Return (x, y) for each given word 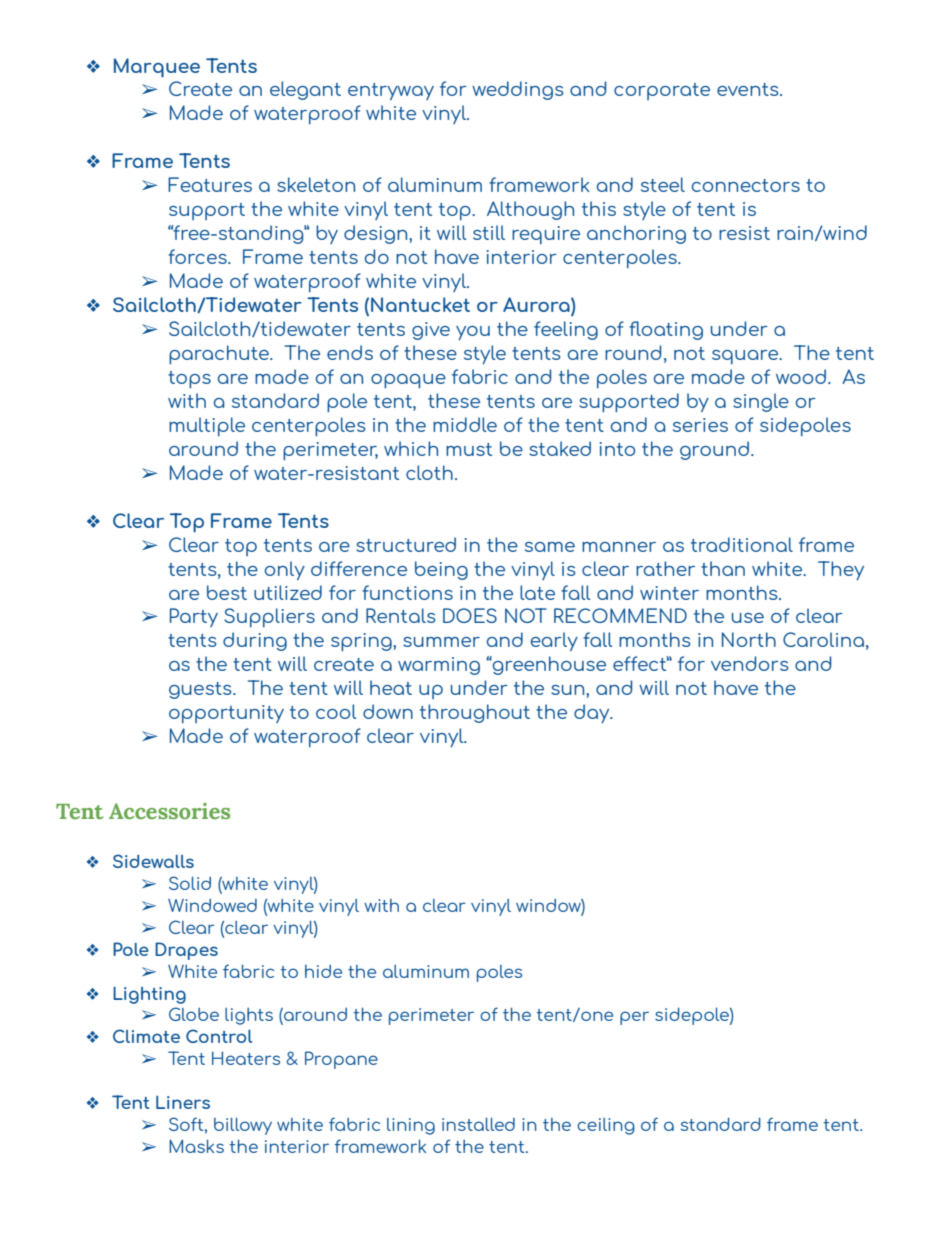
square (746, 357)
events (749, 89)
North (749, 639)
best (227, 592)
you (473, 333)
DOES (470, 615)
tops (189, 380)
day (593, 713)
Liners (183, 1102)
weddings (518, 90)
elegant (305, 90)
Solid (190, 883)
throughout (475, 713)
